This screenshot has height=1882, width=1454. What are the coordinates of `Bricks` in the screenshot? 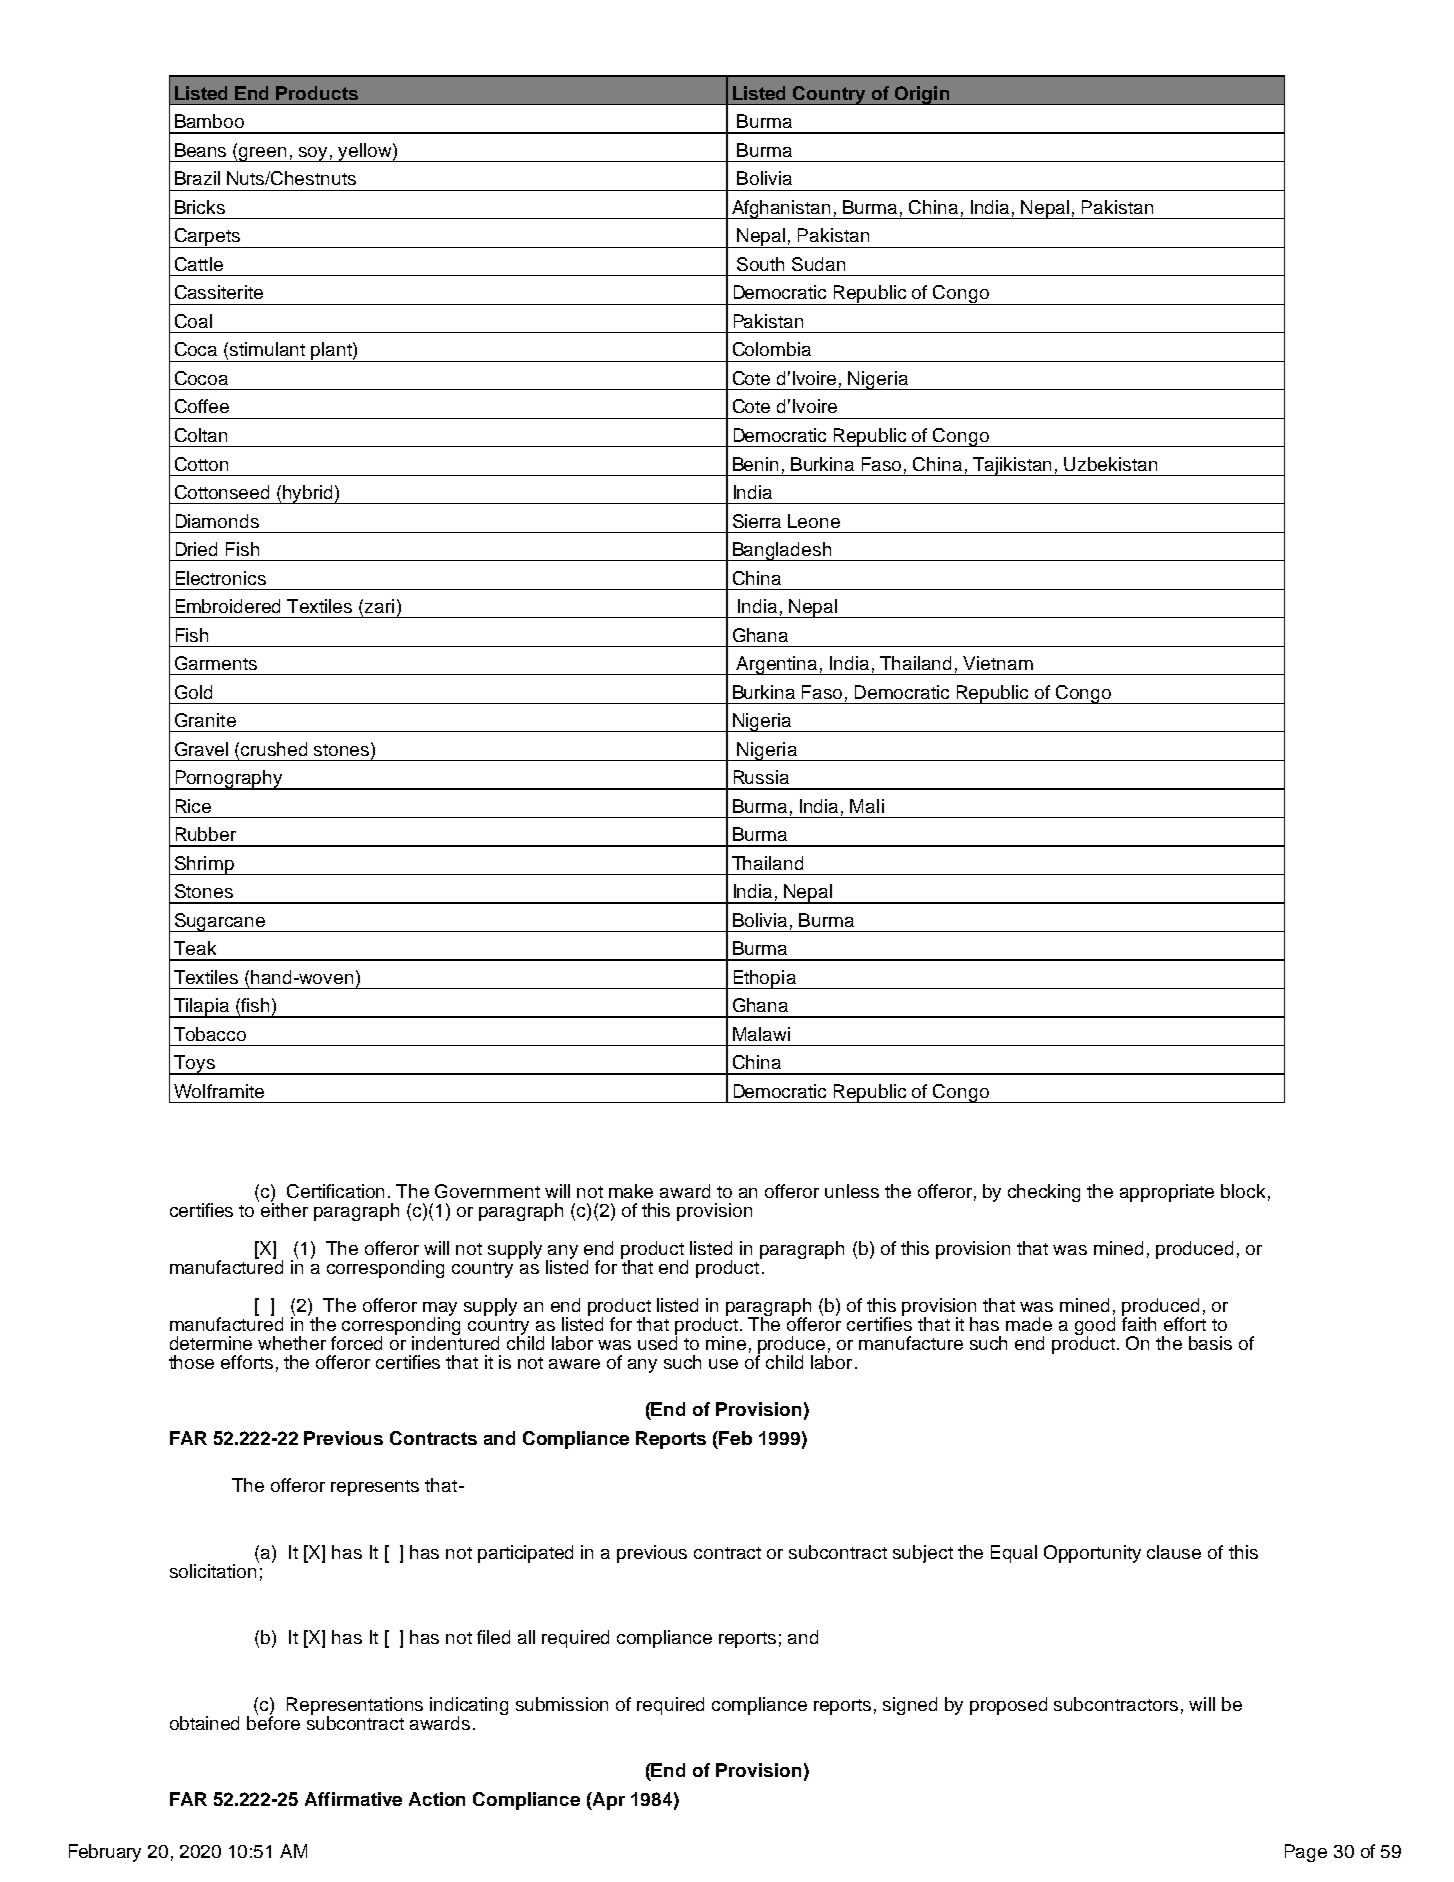 It's located at (200, 207).
